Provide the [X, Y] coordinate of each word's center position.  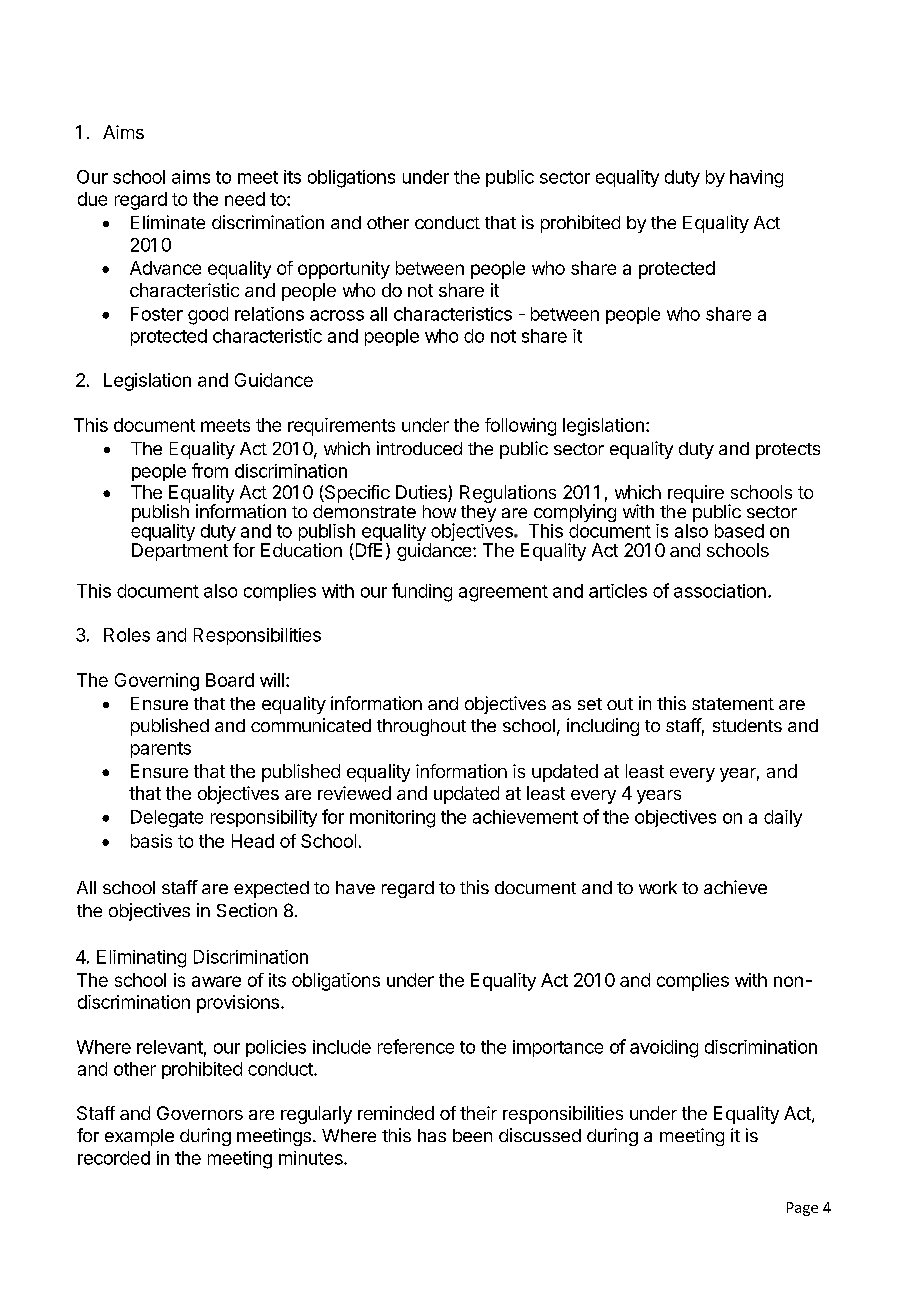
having [756, 179]
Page [802, 1209]
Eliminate [168, 222]
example [139, 1137]
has [432, 1135]
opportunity [344, 270]
